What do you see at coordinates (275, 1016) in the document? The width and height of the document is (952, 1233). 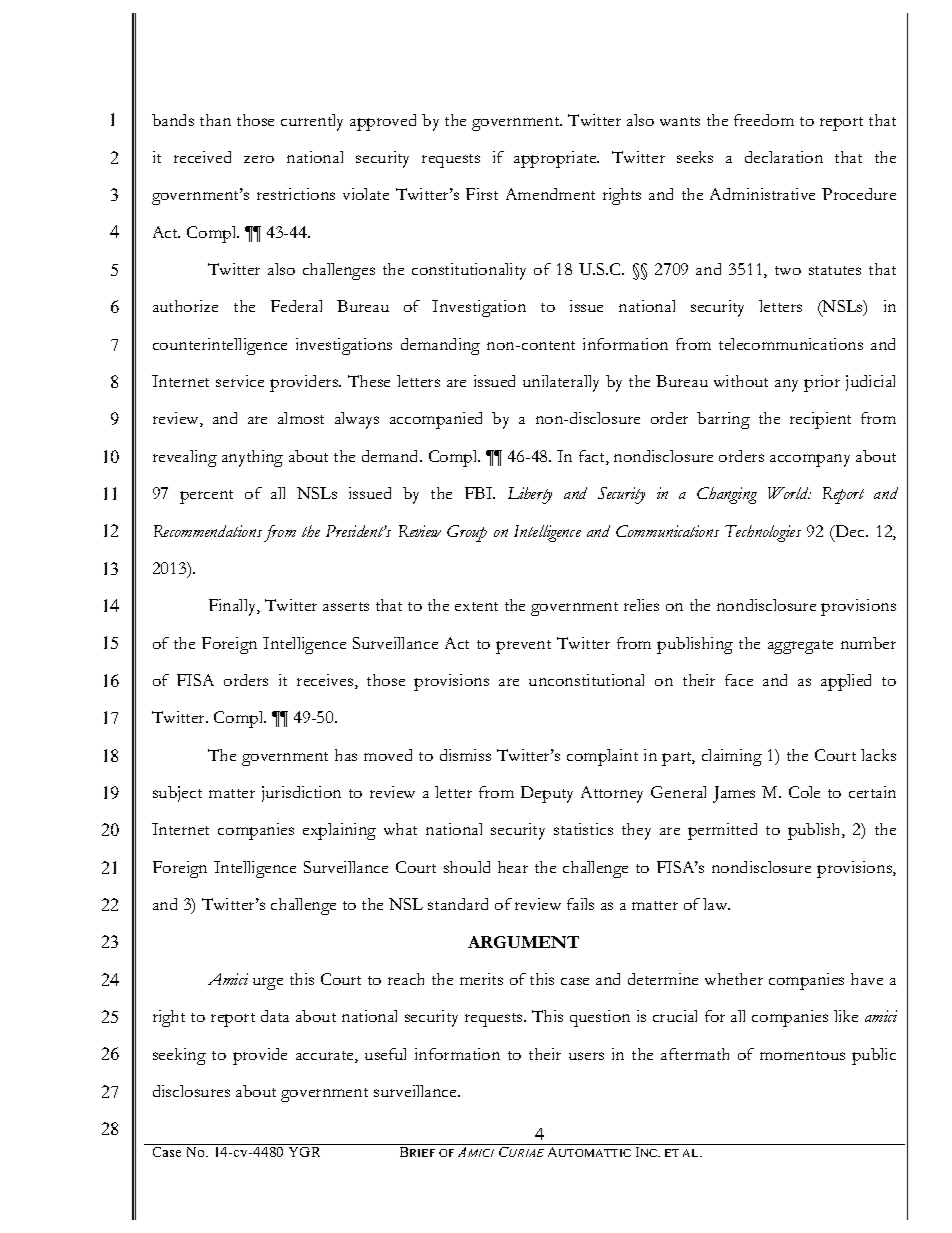 I see `data` at bounding box center [275, 1016].
